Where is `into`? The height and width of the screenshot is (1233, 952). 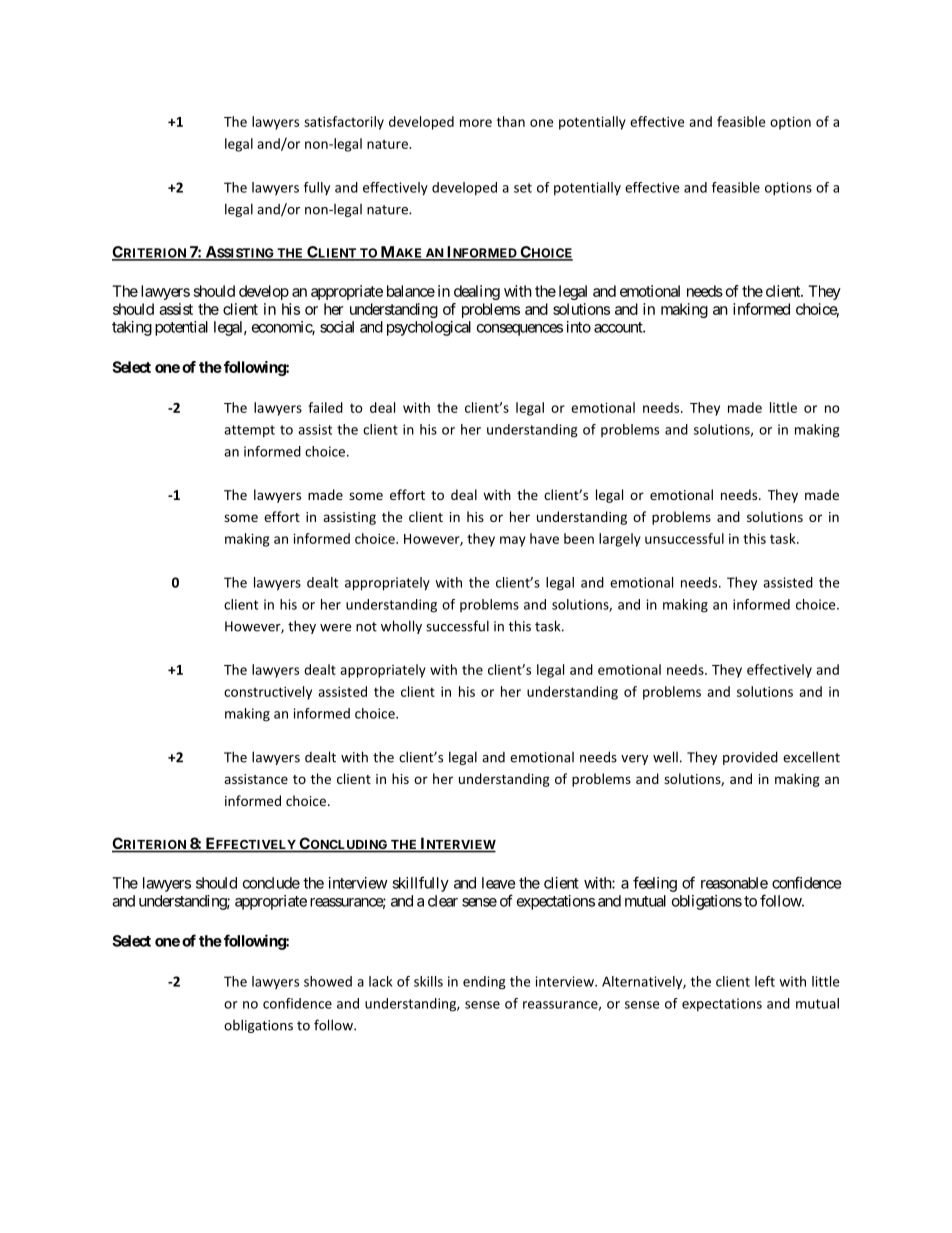
into is located at coordinates (579, 327).
